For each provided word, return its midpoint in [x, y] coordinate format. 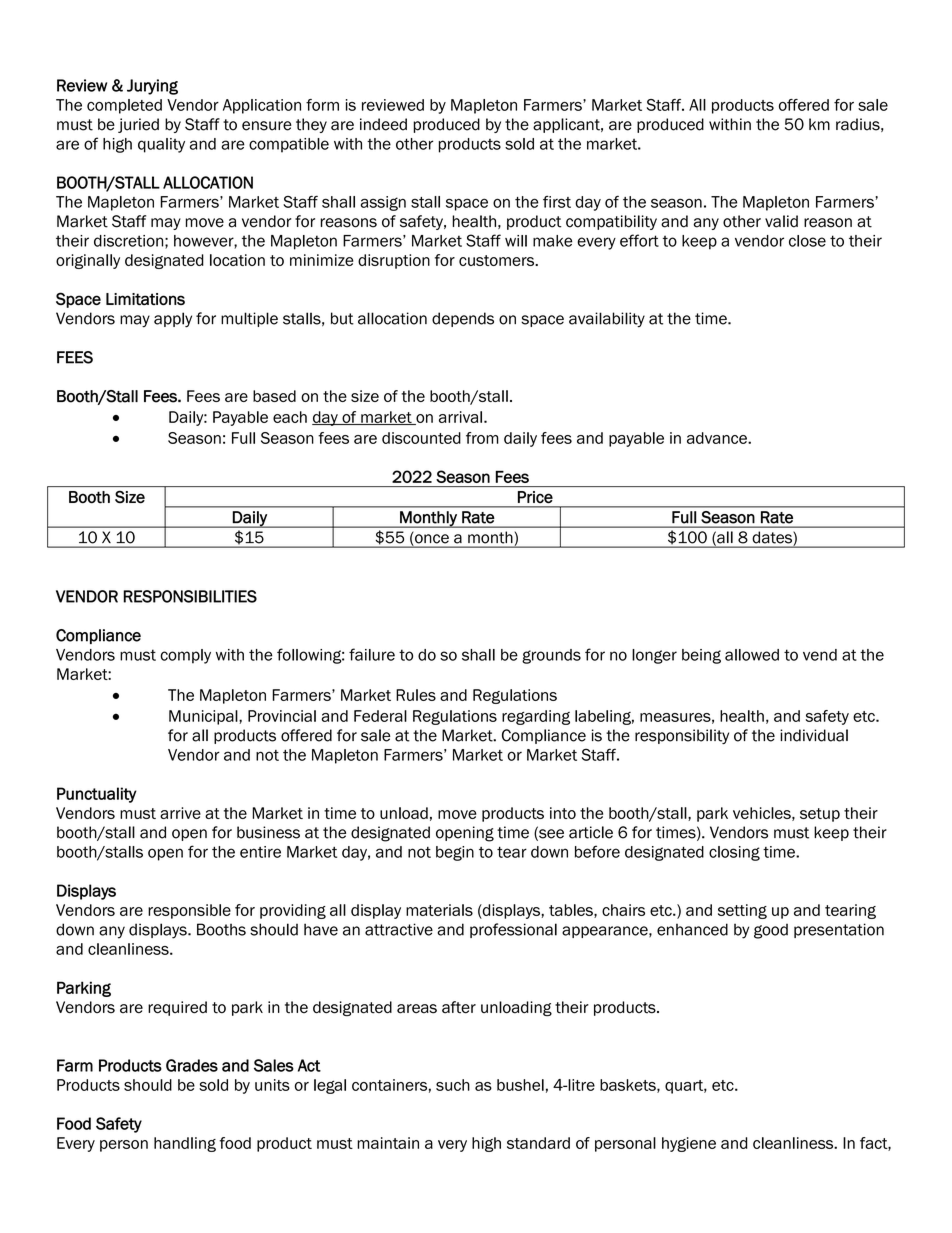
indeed [383, 124]
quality [161, 145]
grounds [551, 656]
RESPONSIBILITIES [190, 596]
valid [781, 221]
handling [185, 1144]
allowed [752, 655]
